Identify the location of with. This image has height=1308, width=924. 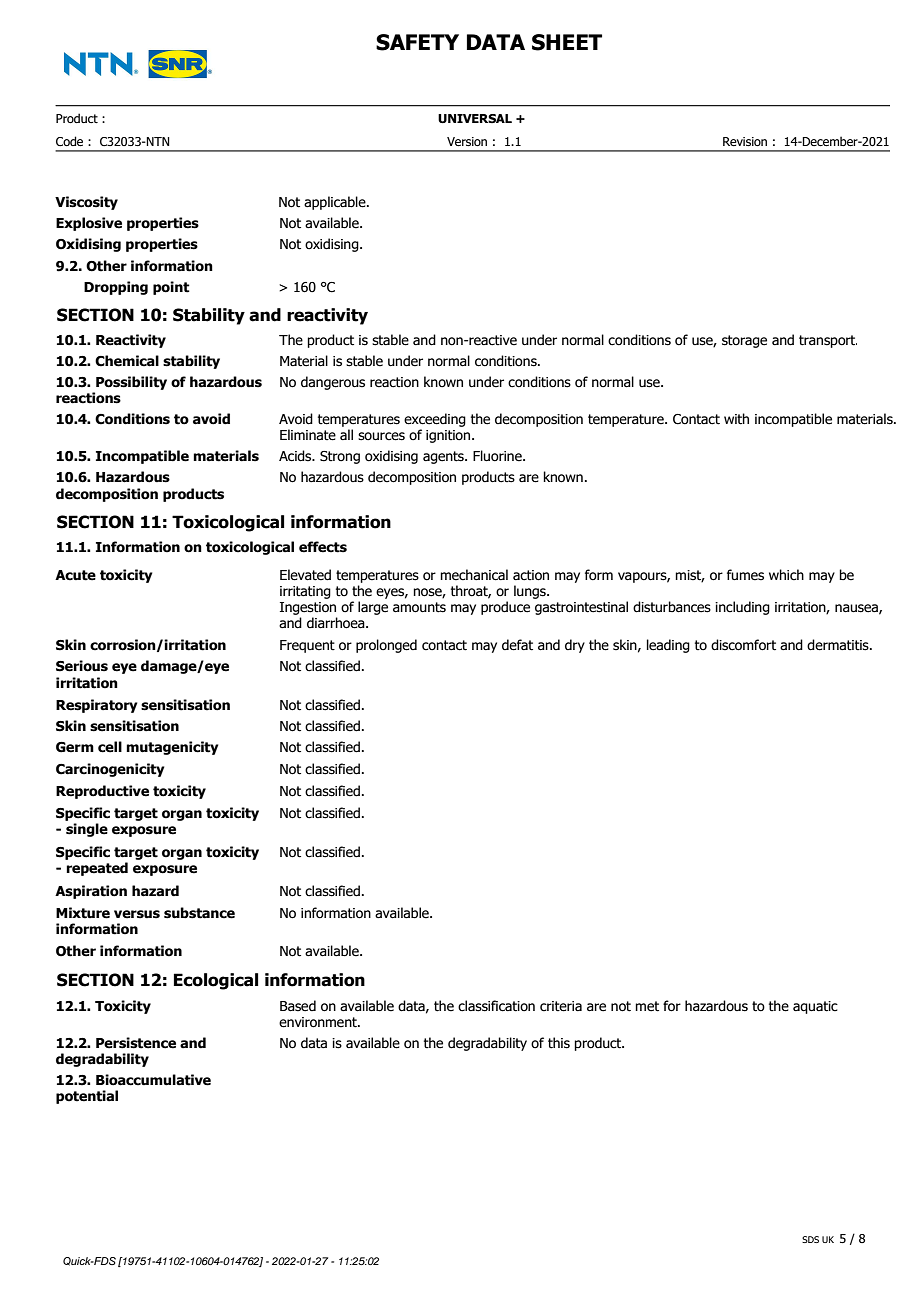
(736, 419).
